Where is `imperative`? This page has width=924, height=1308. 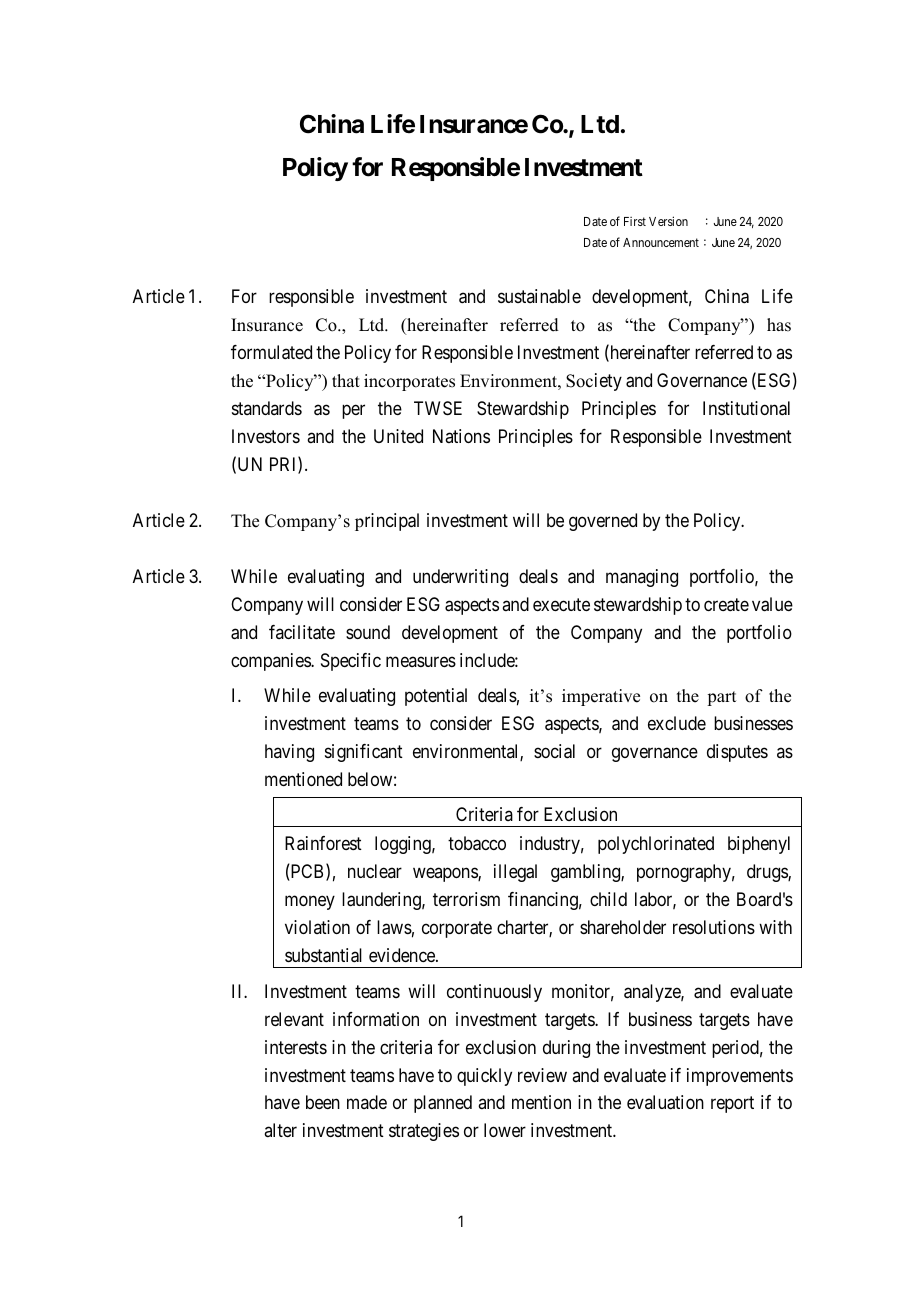 imperative is located at coordinates (601, 697).
